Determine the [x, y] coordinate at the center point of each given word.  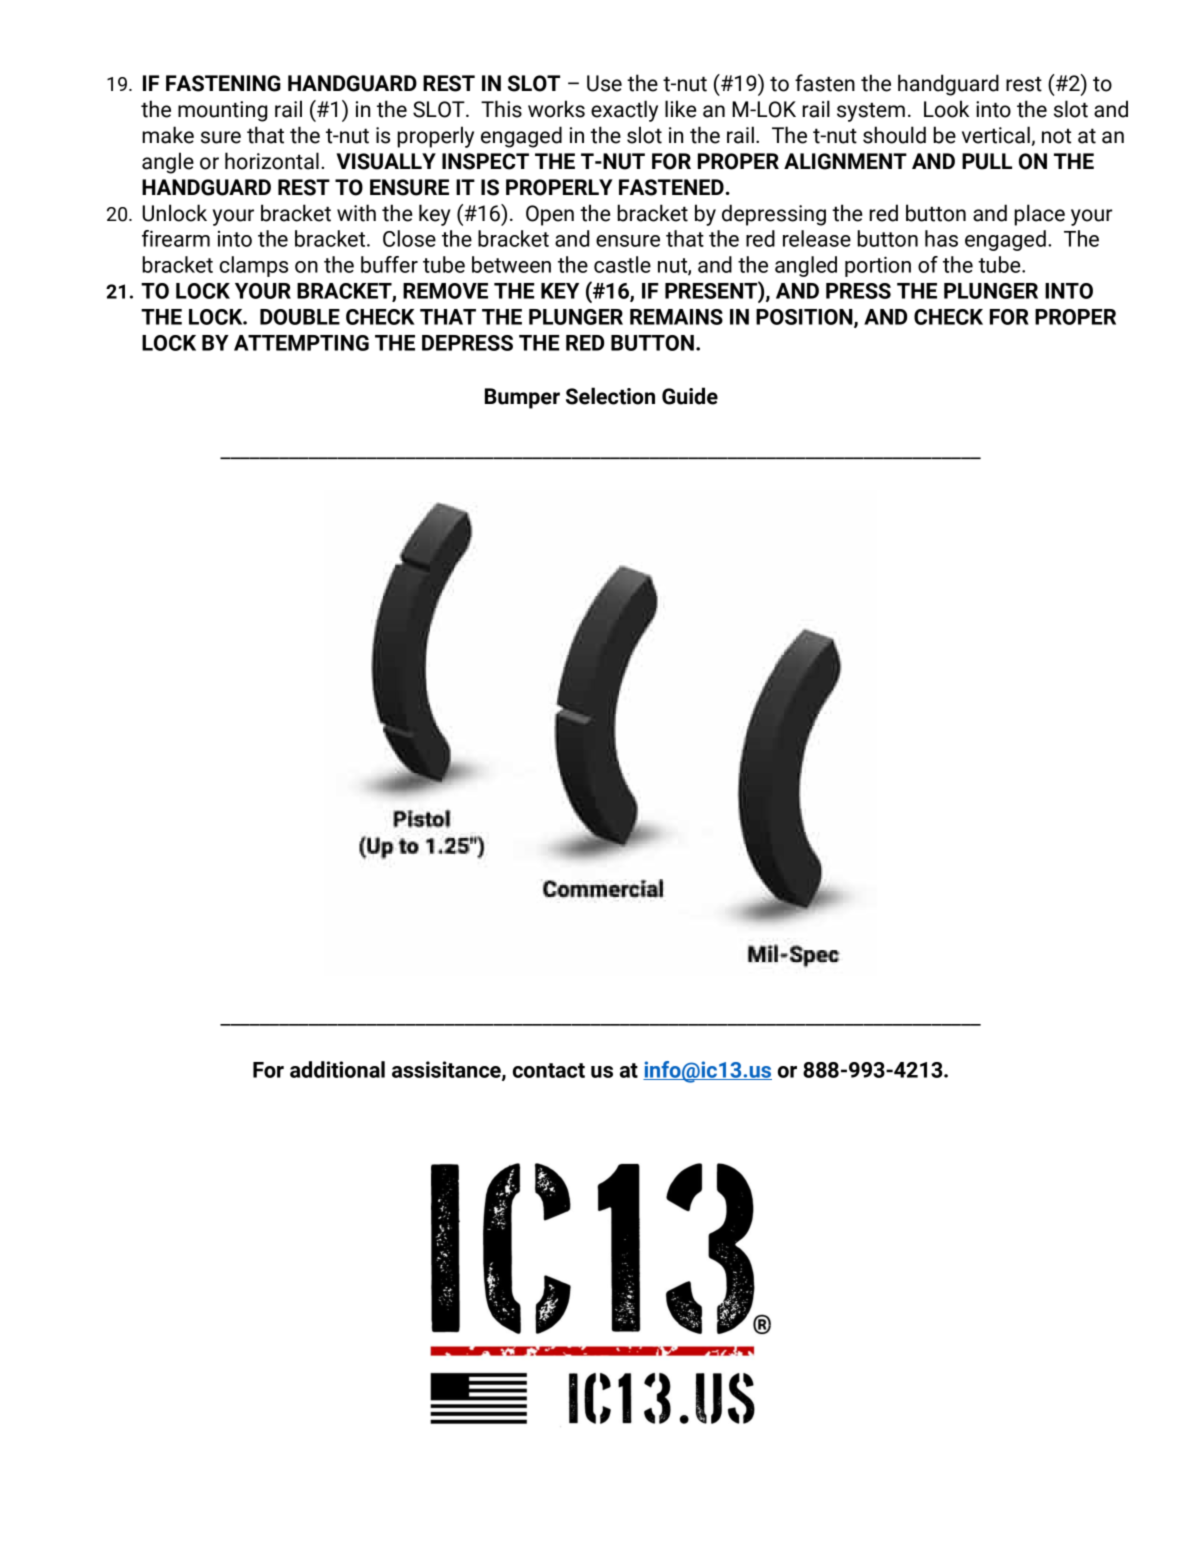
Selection [610, 396]
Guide [690, 396]
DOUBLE [300, 317]
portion [878, 266]
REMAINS [676, 317]
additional [337, 1069]
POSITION [805, 318]
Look [946, 109]
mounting [223, 111]
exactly [624, 111]
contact [549, 1070]
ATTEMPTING [301, 343]
